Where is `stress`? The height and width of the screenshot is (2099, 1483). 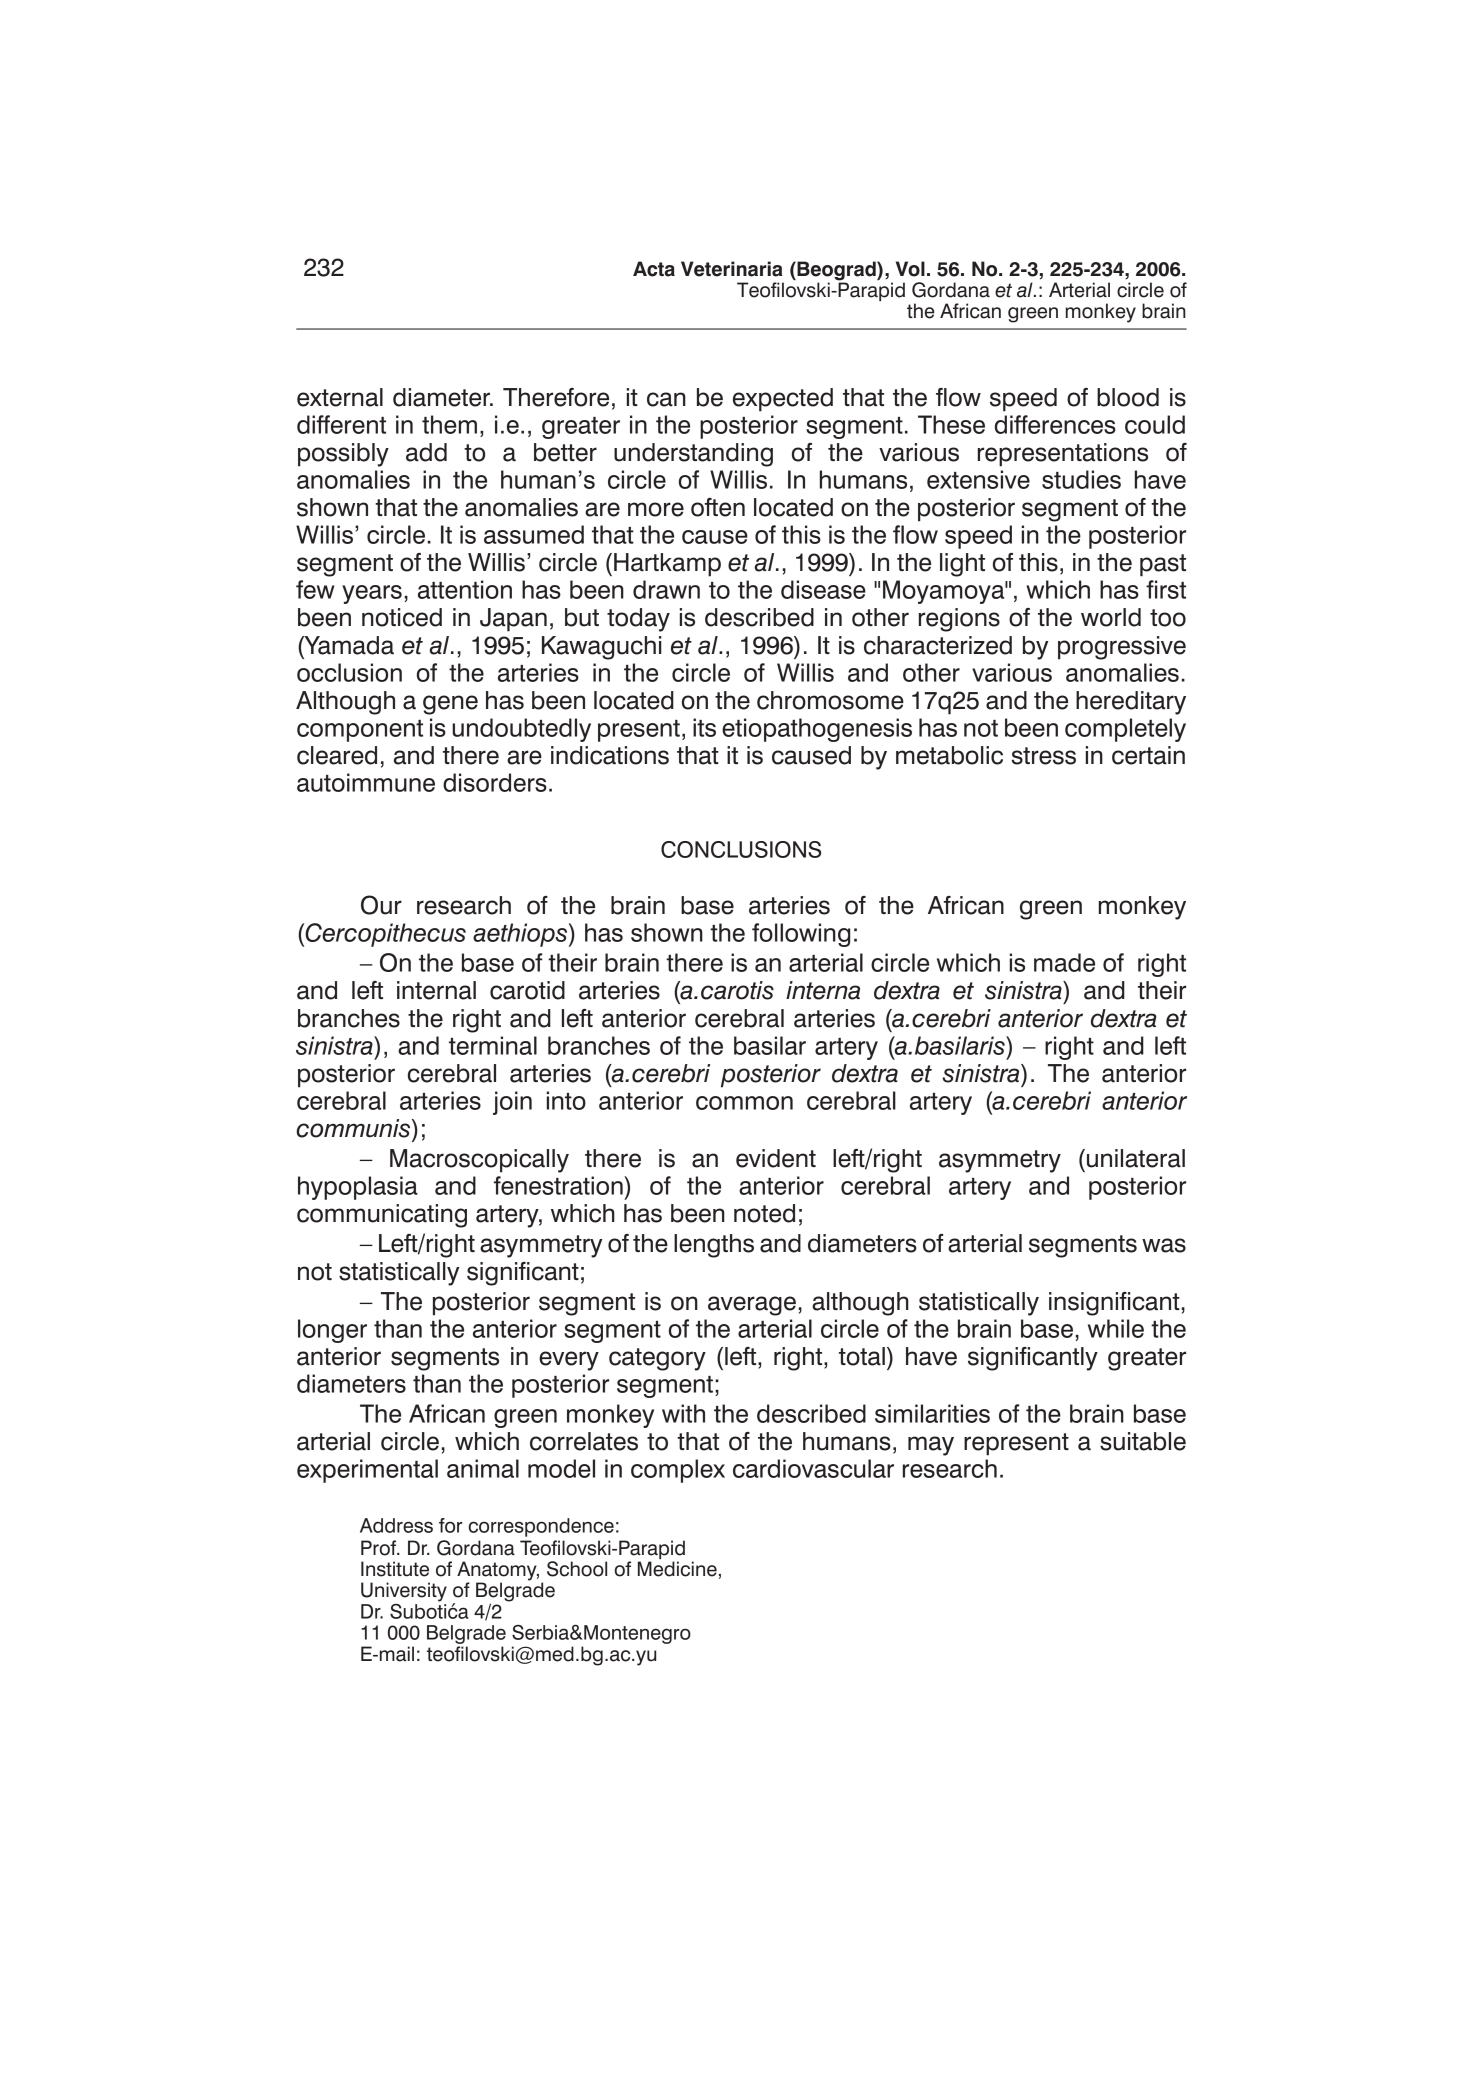
stress is located at coordinates (1044, 756).
